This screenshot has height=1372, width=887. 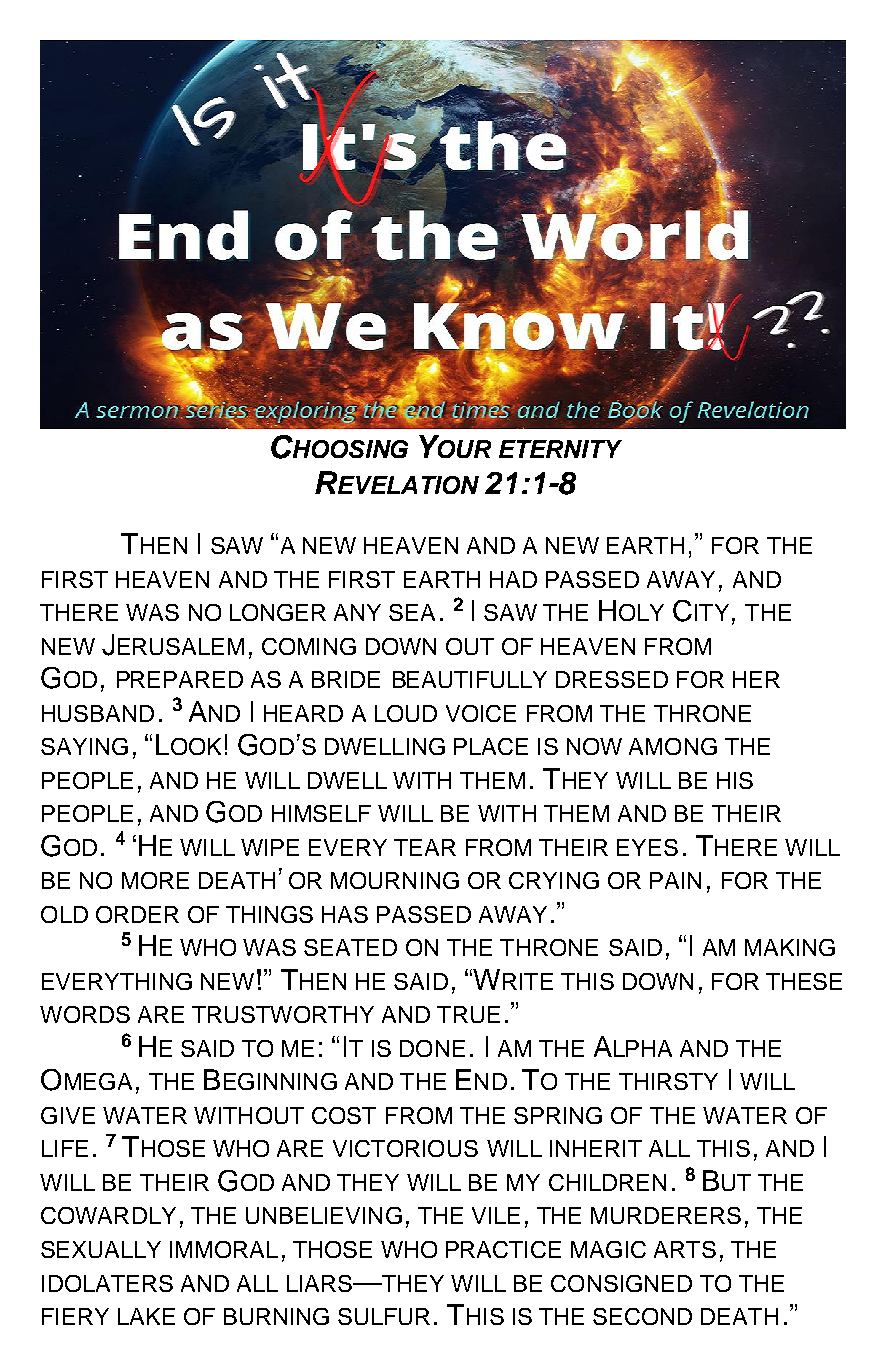 What do you see at coordinates (503, 1249) in the screenshot?
I see `PRACTICE` at bounding box center [503, 1249].
